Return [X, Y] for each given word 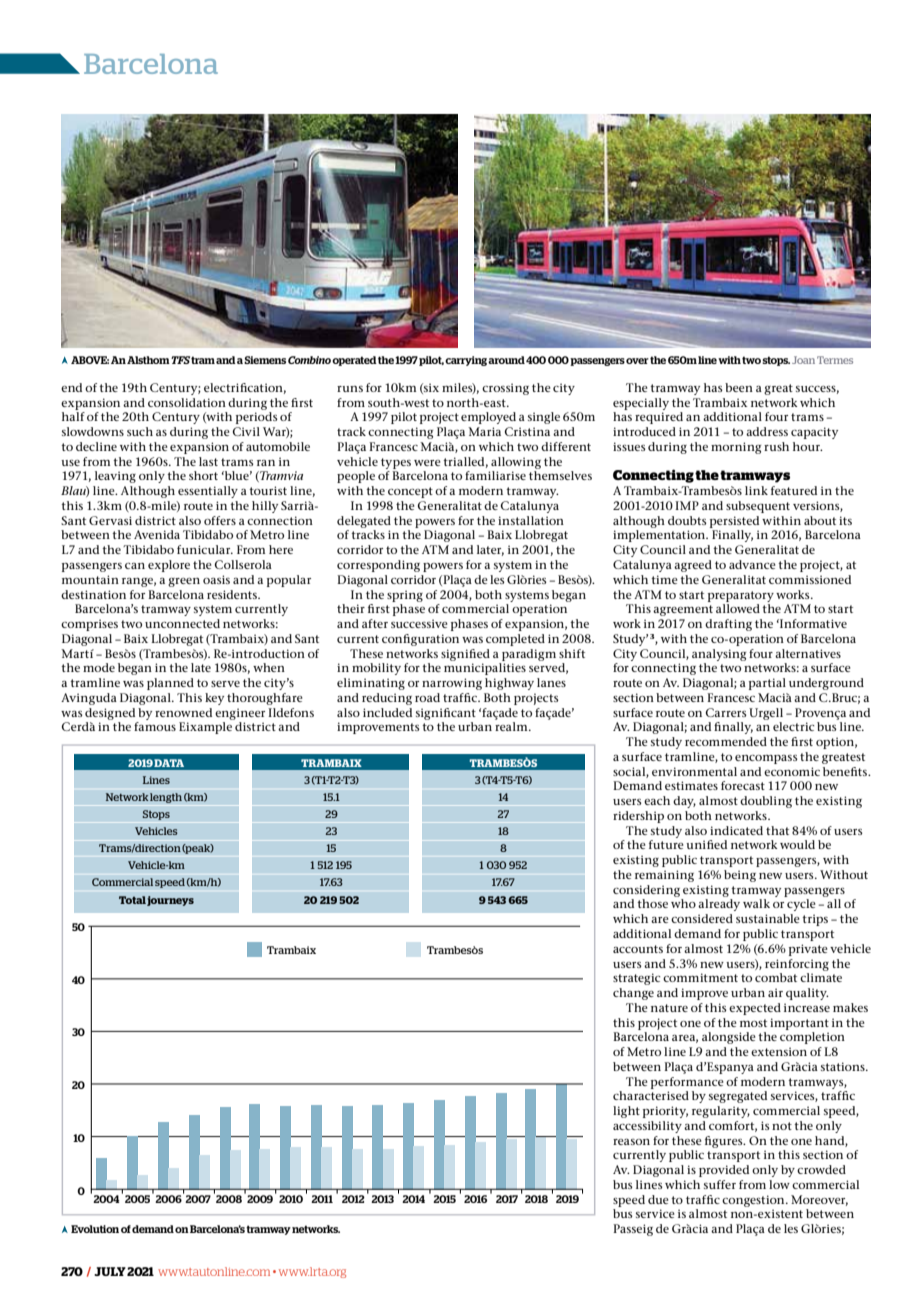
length [166, 798]
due [658, 1199]
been [739, 387]
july [110, 1271]
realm [512, 726]
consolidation [187, 402]
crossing [505, 389]
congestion [754, 1201]
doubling [766, 802]
